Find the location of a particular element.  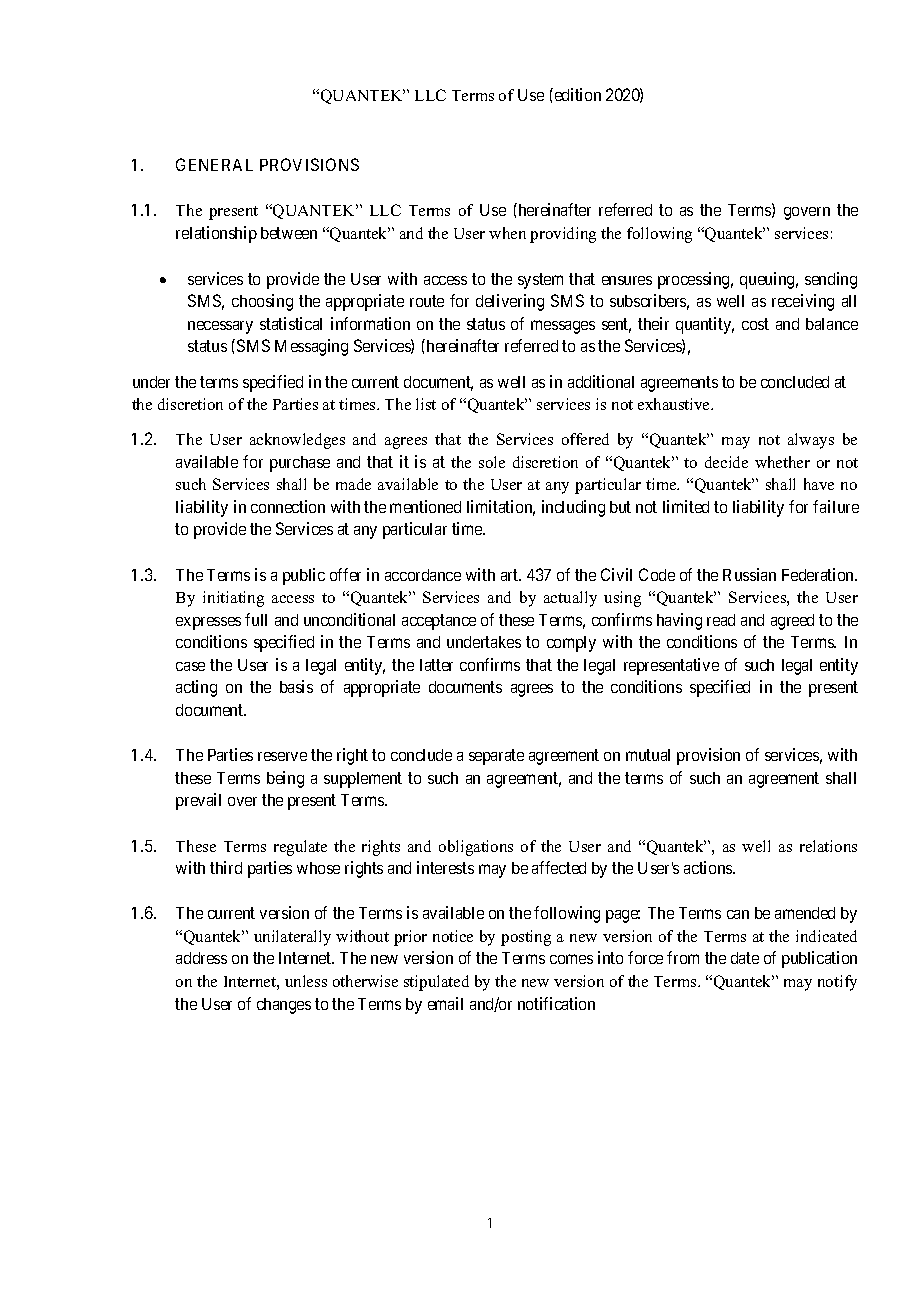

edition is located at coordinates (576, 94).
